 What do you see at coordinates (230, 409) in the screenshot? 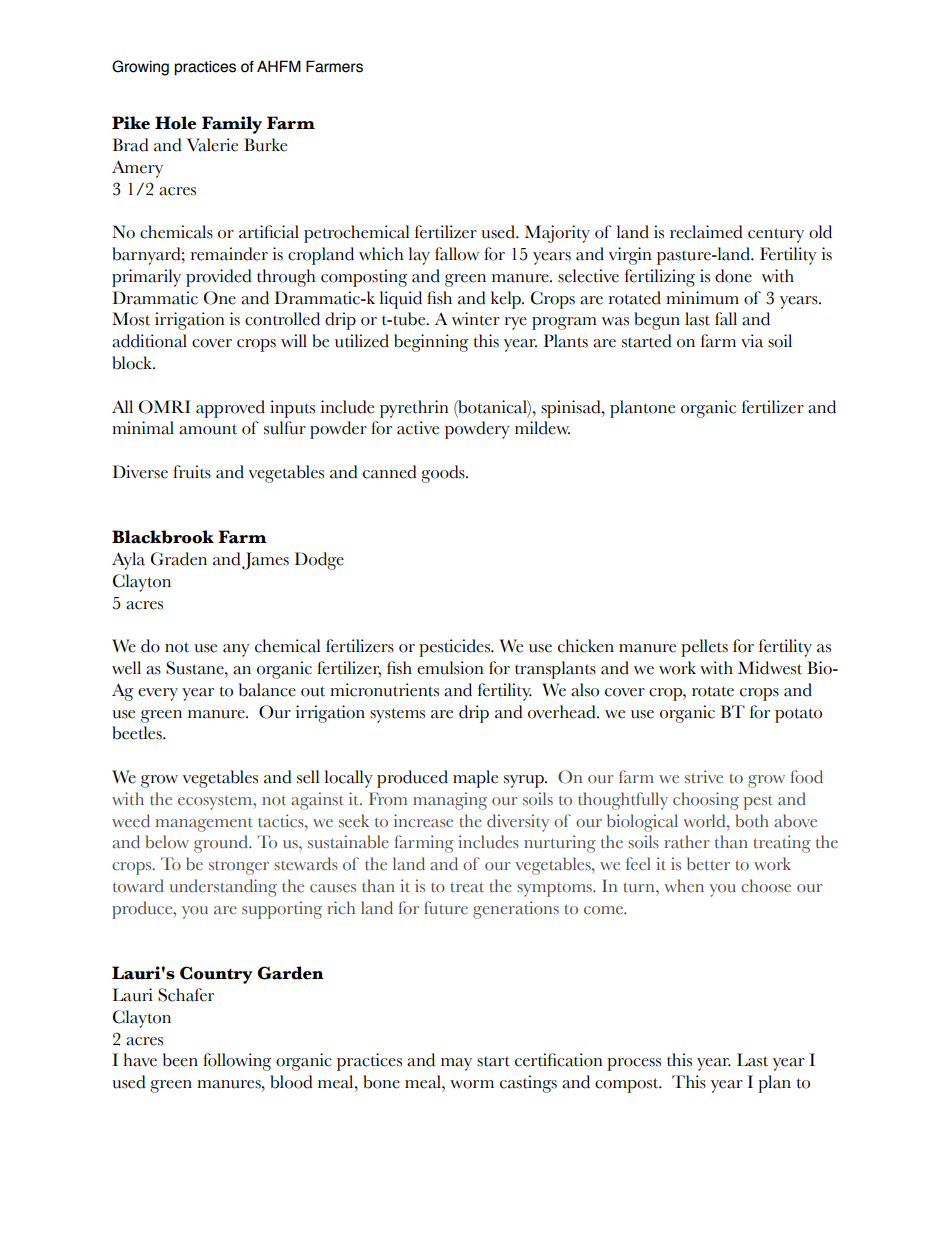
I see `approved` at bounding box center [230, 409].
